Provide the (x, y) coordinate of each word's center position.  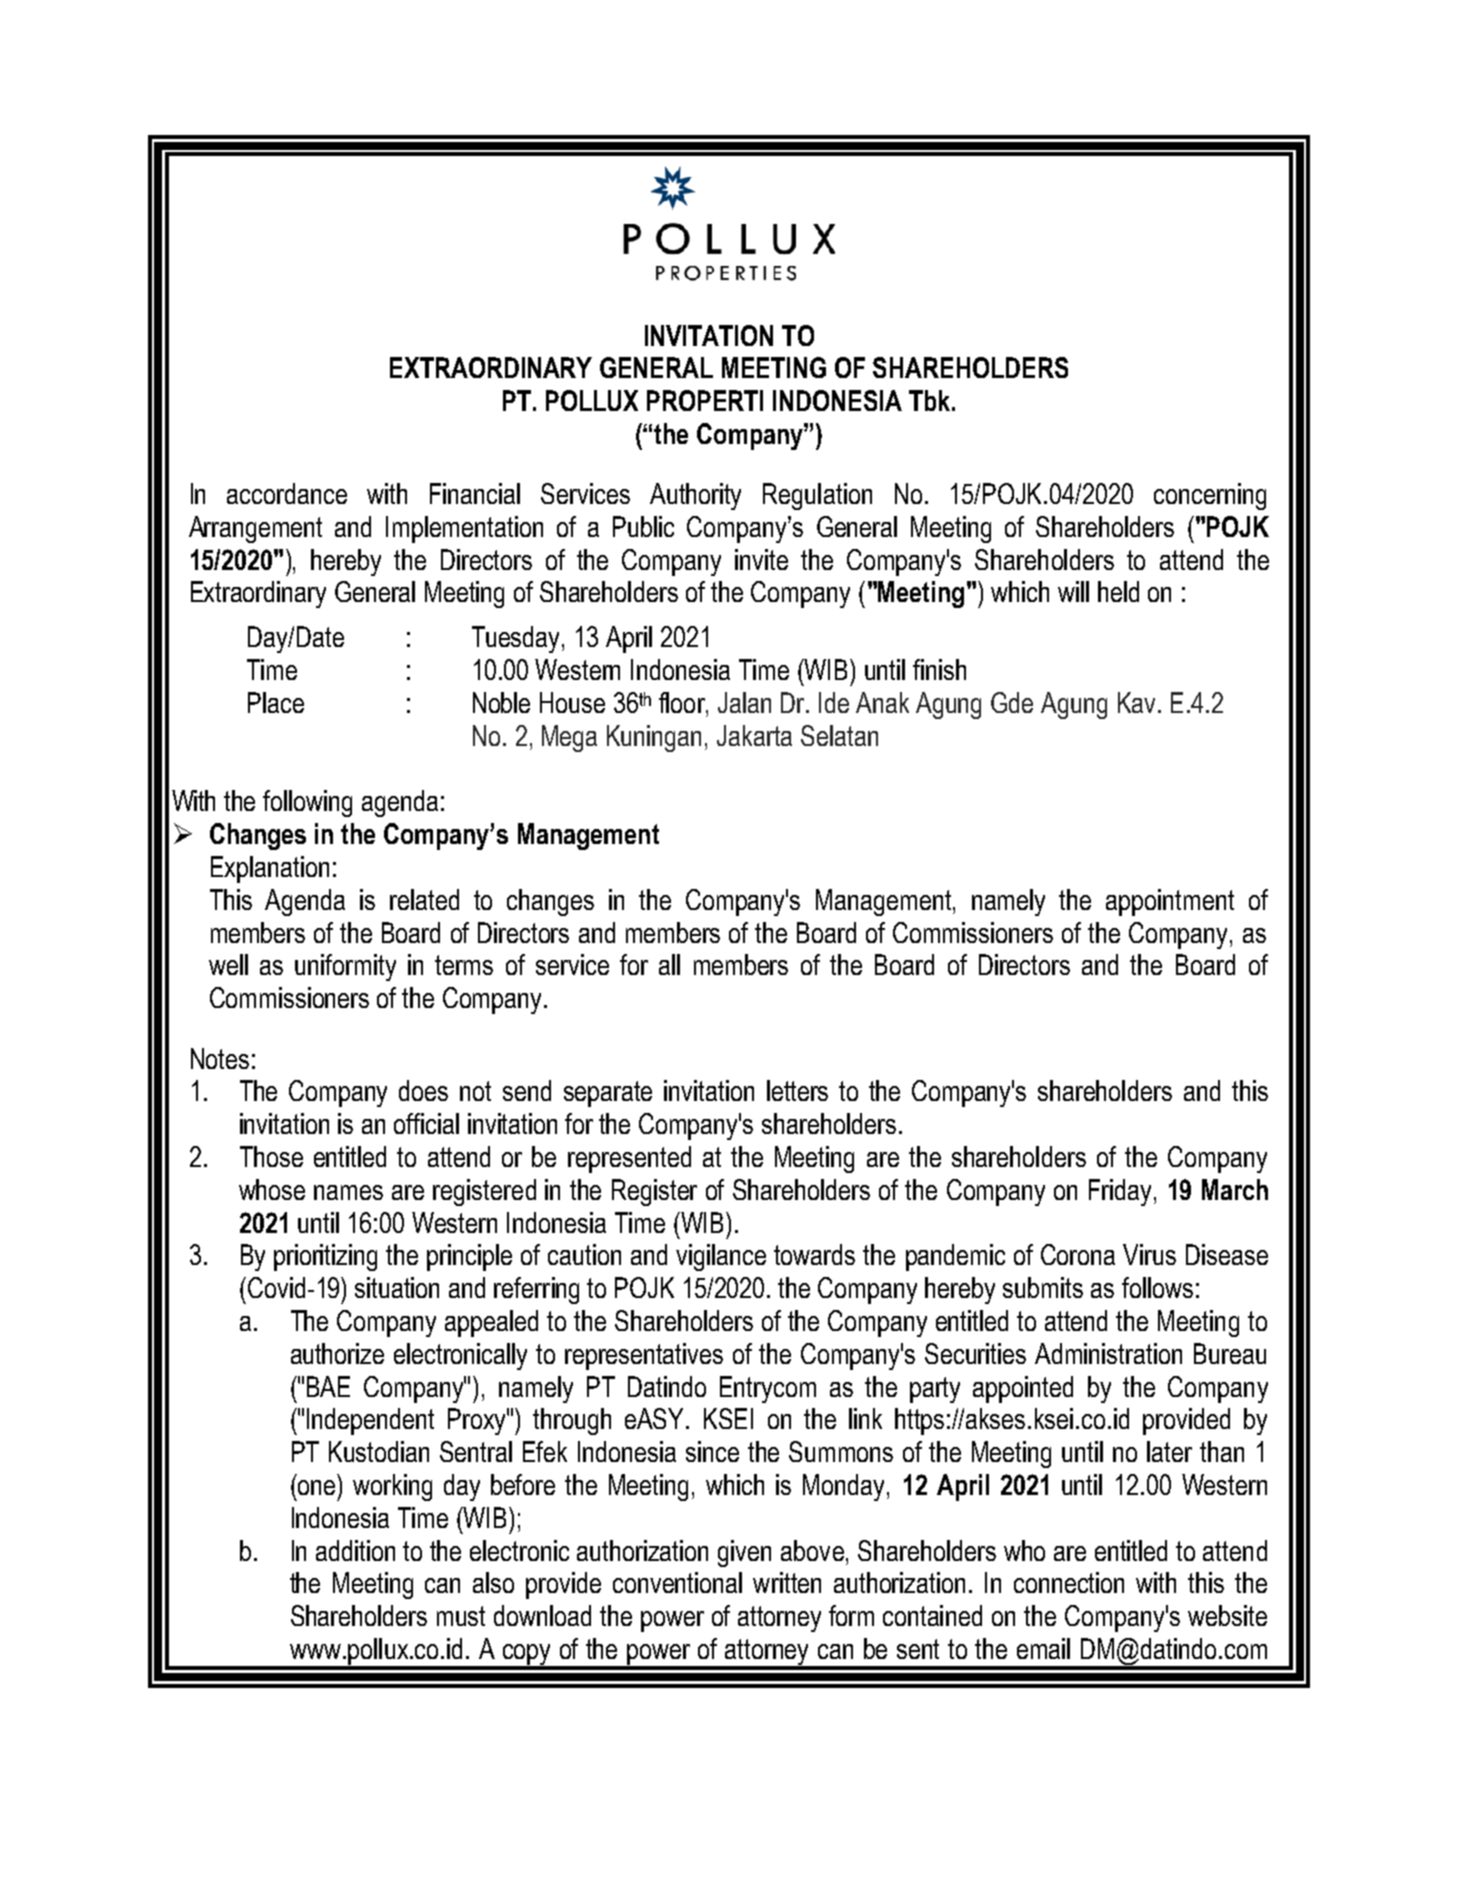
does (423, 1090)
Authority (695, 496)
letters (797, 1090)
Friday (1120, 1192)
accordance (287, 493)
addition (355, 1550)
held (1118, 591)
